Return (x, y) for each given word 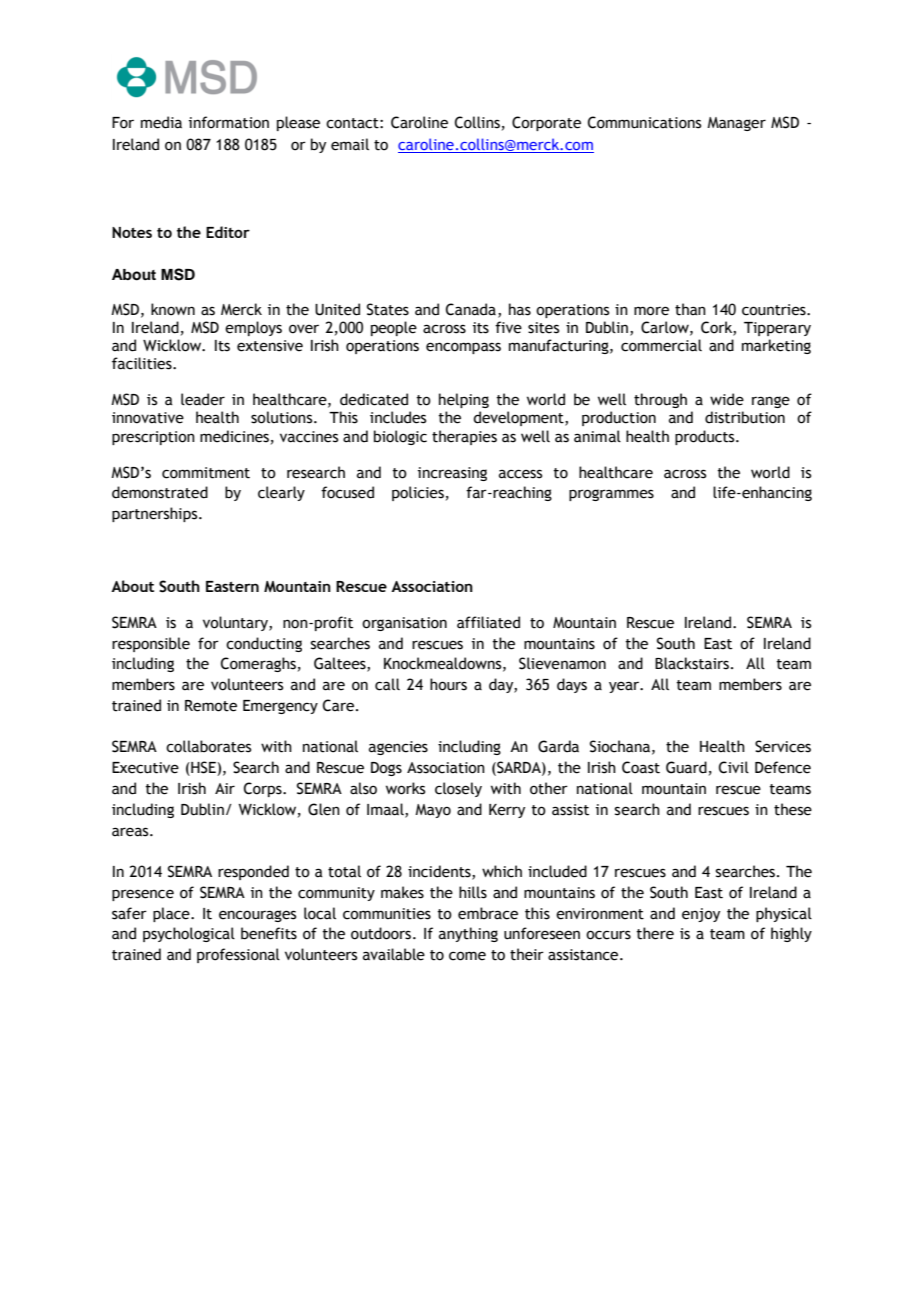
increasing (452, 474)
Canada (471, 309)
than (690, 309)
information (229, 122)
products (706, 437)
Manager (736, 124)
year (625, 687)
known (173, 309)
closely (458, 789)
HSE (203, 768)
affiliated (488, 622)
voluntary (236, 623)
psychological (189, 934)
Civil (734, 767)
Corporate (546, 123)
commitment (206, 473)
